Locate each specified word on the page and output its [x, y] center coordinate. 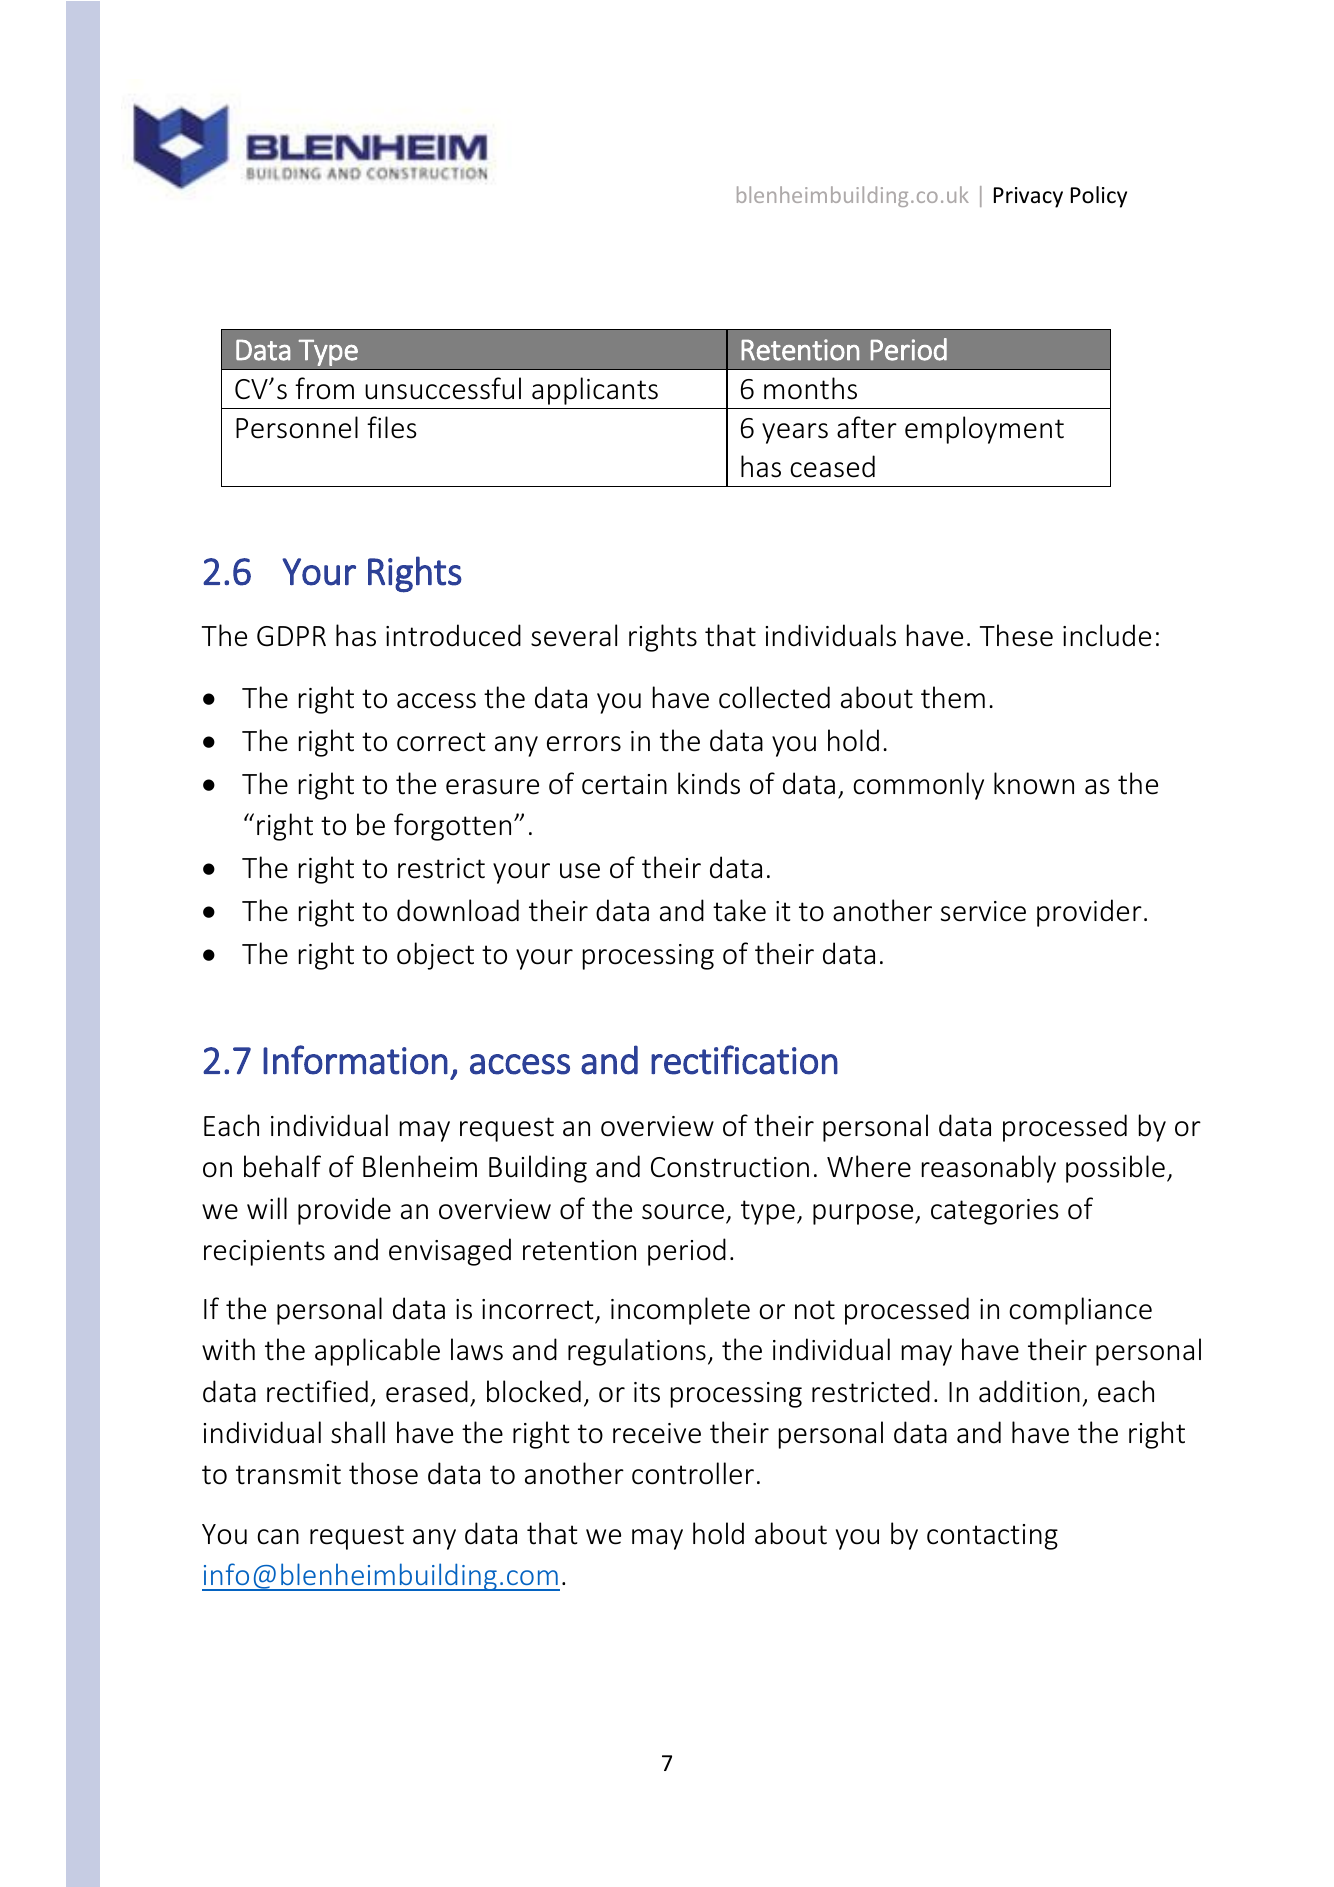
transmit [288, 1474]
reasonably [989, 1169]
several [574, 635]
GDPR [291, 636]
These [1016, 635]
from [324, 388]
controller [693, 1473]
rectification [744, 1060]
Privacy [1028, 197]
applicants [595, 391]
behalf [282, 1166]
